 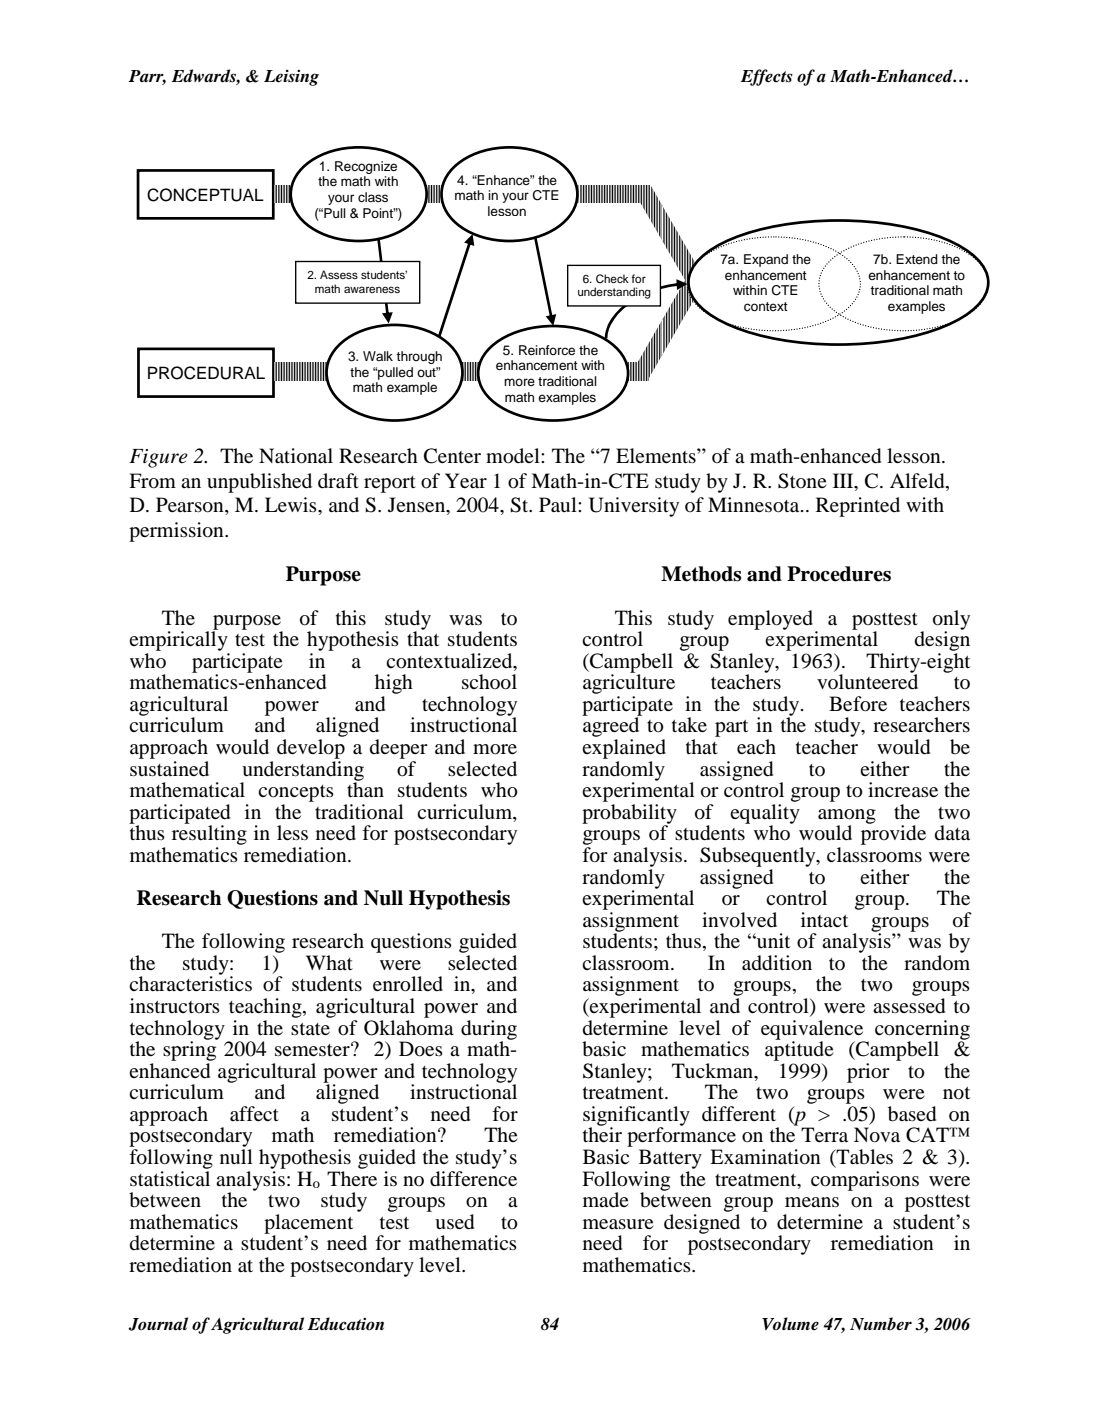 I want to click on placement, so click(x=308, y=1225).
